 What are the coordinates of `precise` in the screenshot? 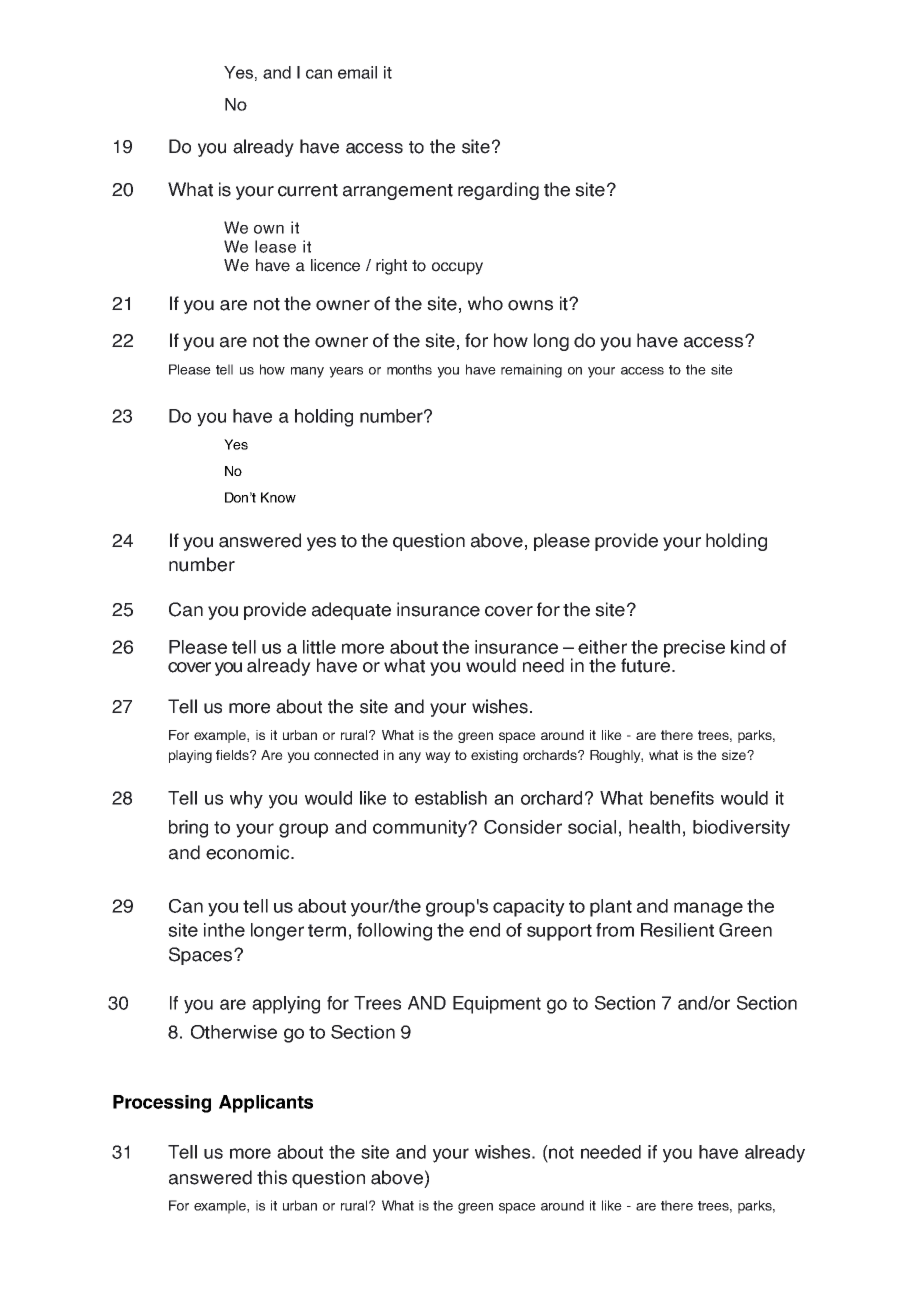 It's located at (694, 649).
